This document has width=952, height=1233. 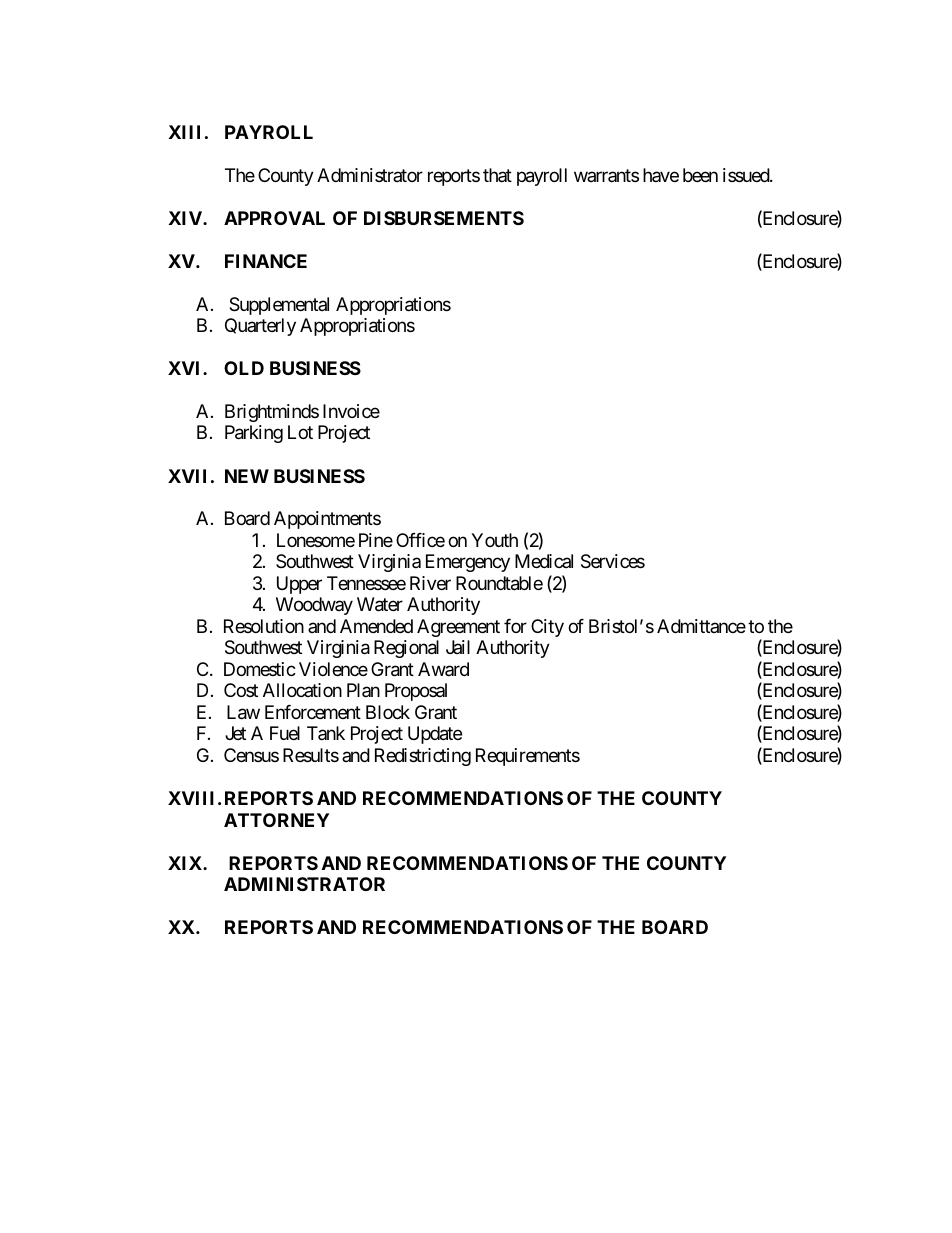 I want to click on ATTORNEY, so click(x=276, y=820).
